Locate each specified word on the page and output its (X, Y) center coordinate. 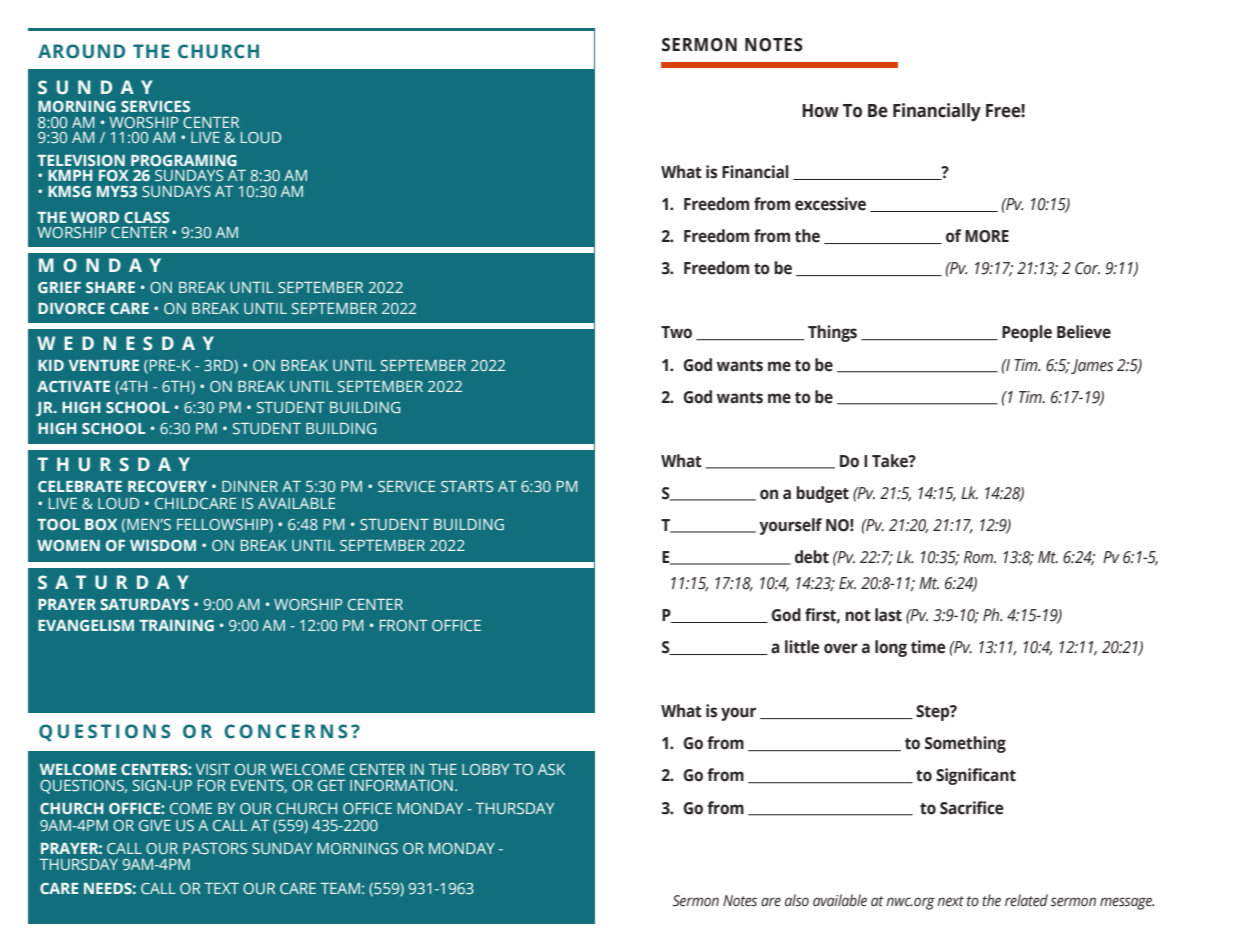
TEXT (222, 888)
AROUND (81, 51)
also (797, 900)
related (1026, 900)
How (820, 111)
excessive (830, 204)
